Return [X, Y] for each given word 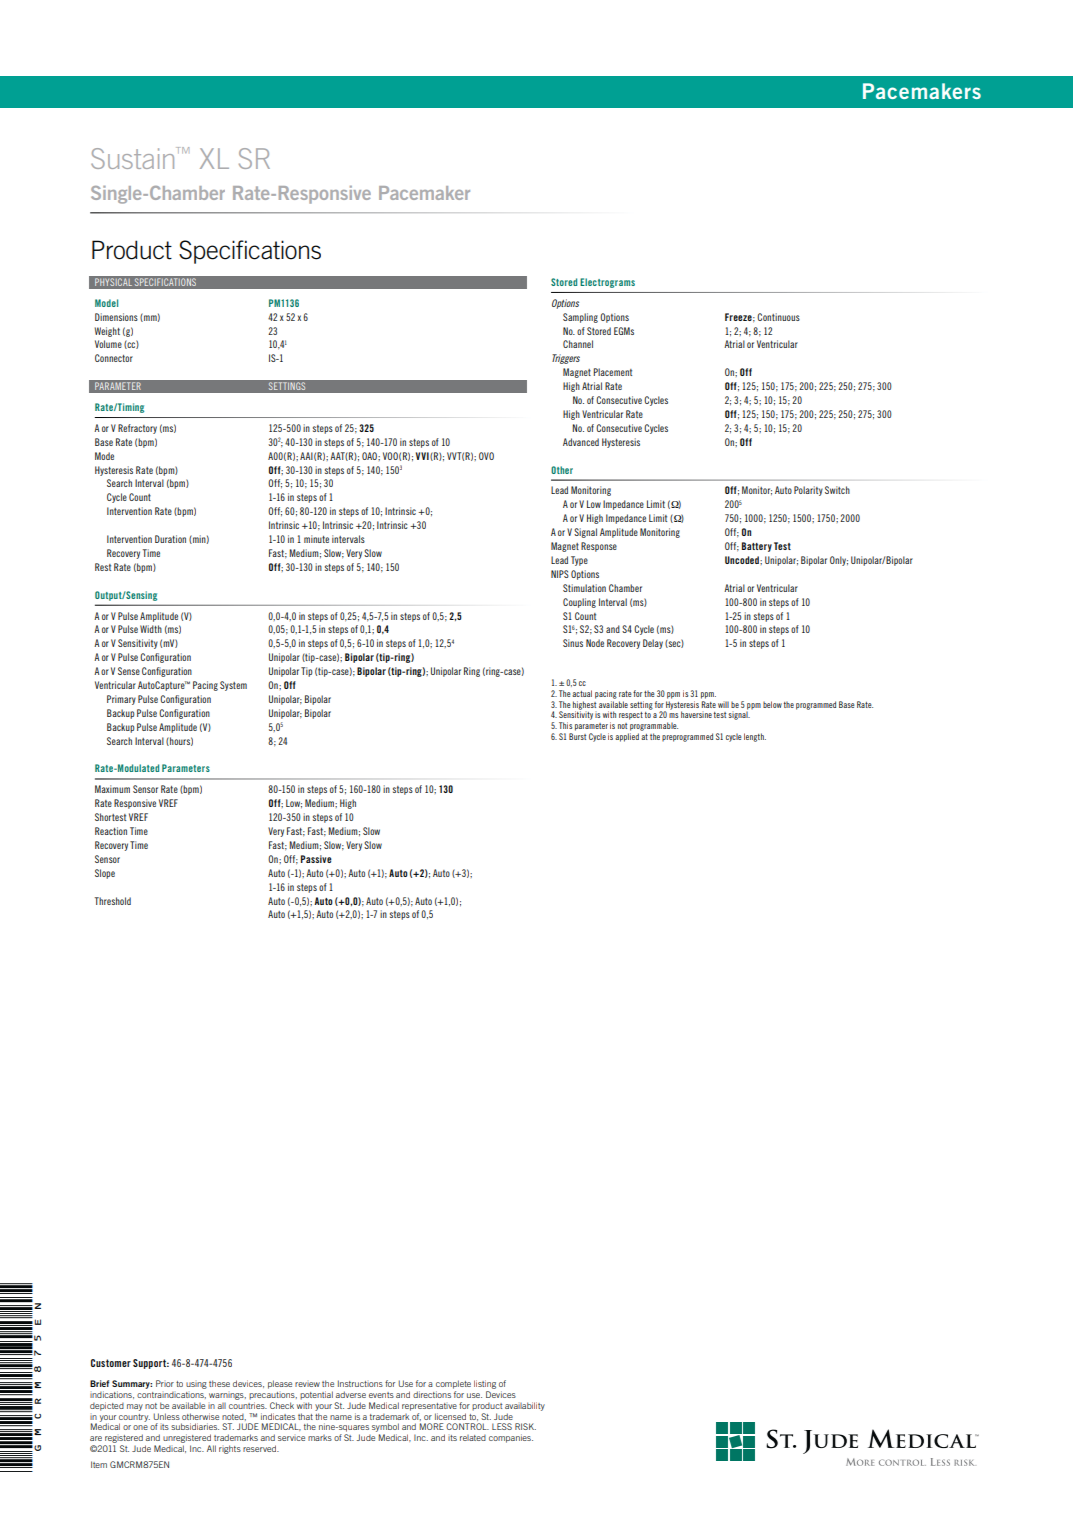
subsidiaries [195, 1426]
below [772, 704]
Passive [316, 859]
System [233, 686]
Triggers [566, 359]
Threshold [113, 901]
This [565, 725]
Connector [114, 358]
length [755, 737]
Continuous [778, 317]
